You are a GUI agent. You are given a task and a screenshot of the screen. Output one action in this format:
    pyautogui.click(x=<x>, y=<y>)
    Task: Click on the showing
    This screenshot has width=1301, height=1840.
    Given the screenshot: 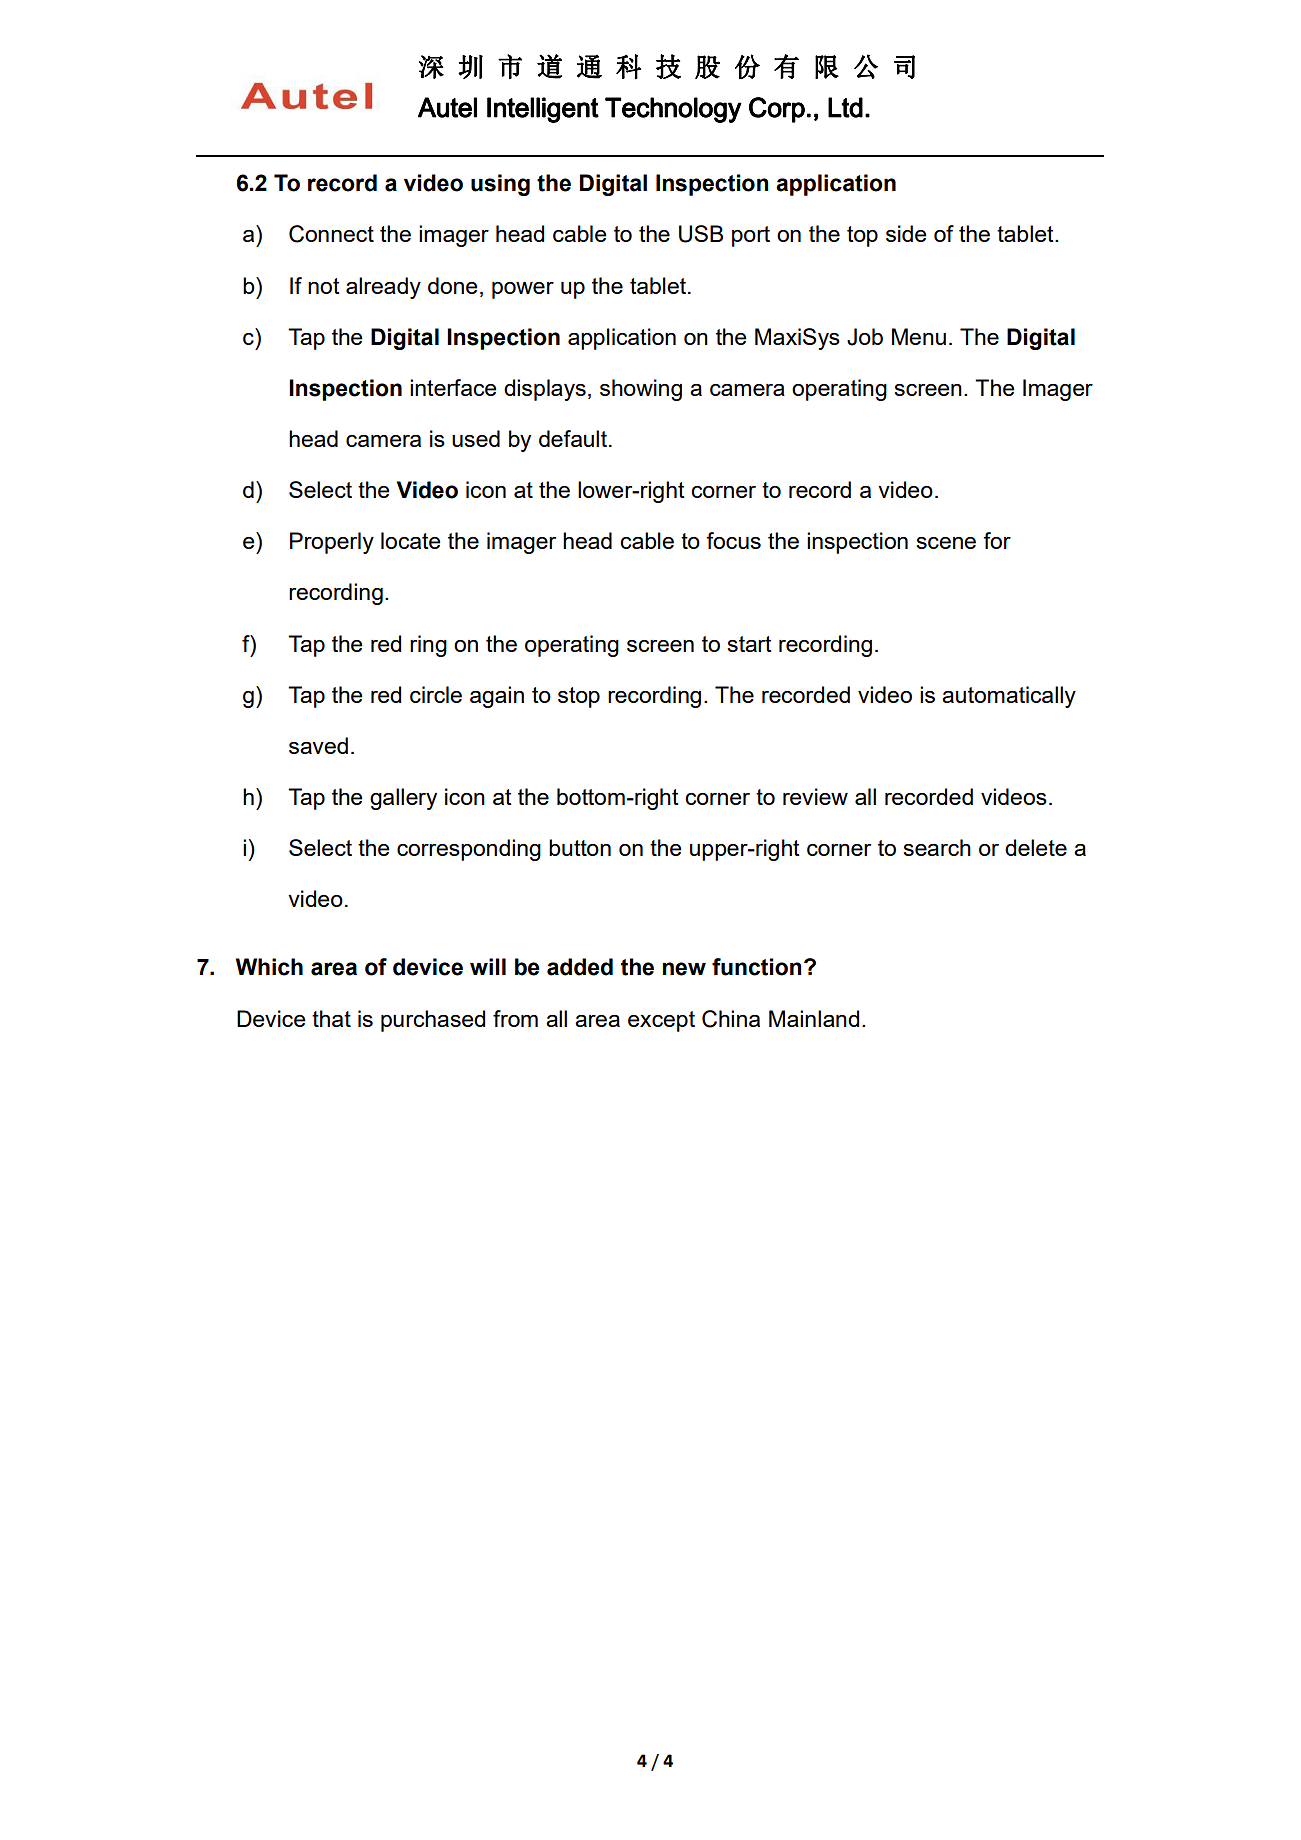 What is the action you would take?
    pyautogui.click(x=641, y=390)
